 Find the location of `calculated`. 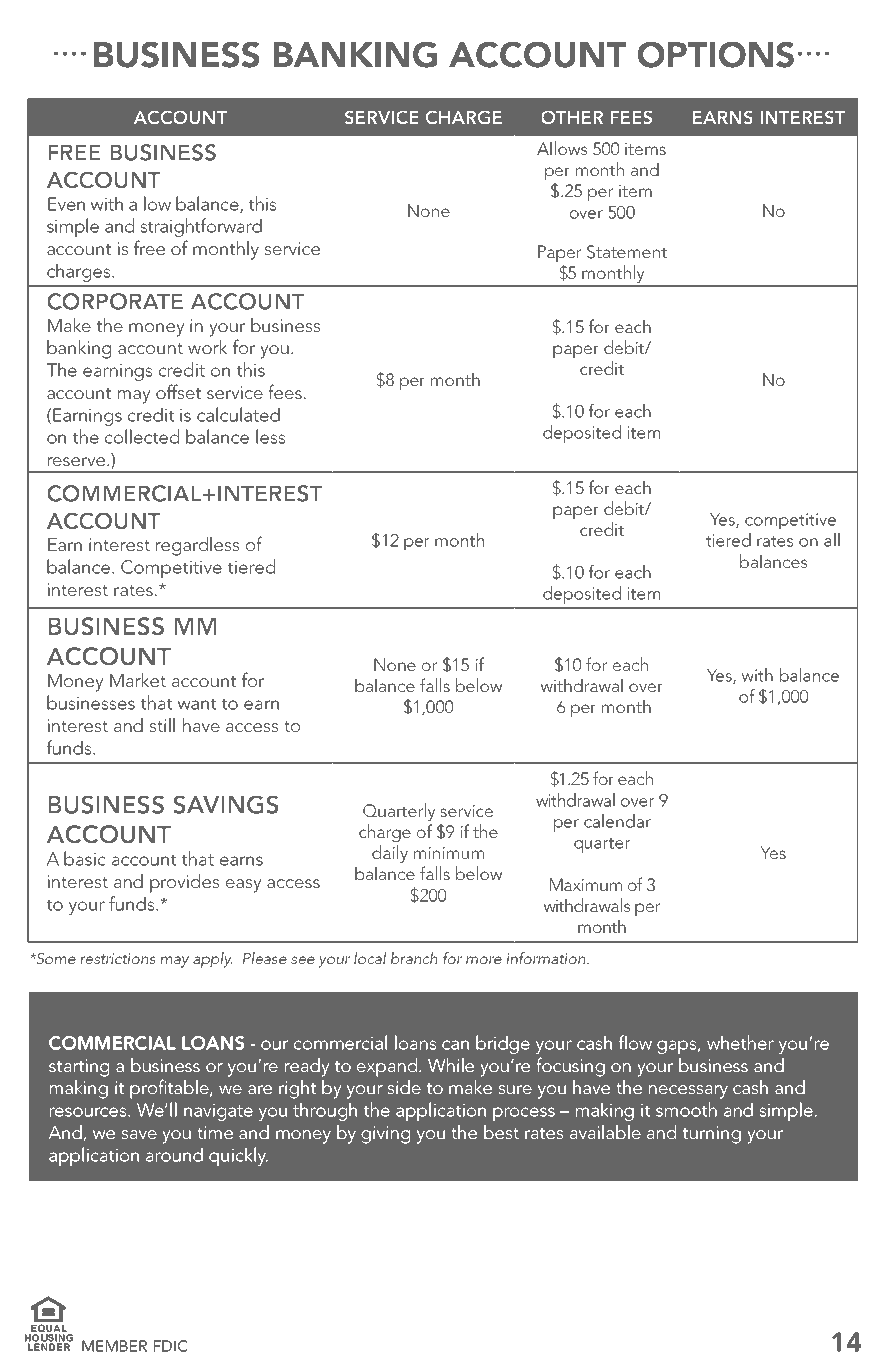

calculated is located at coordinates (238, 414).
